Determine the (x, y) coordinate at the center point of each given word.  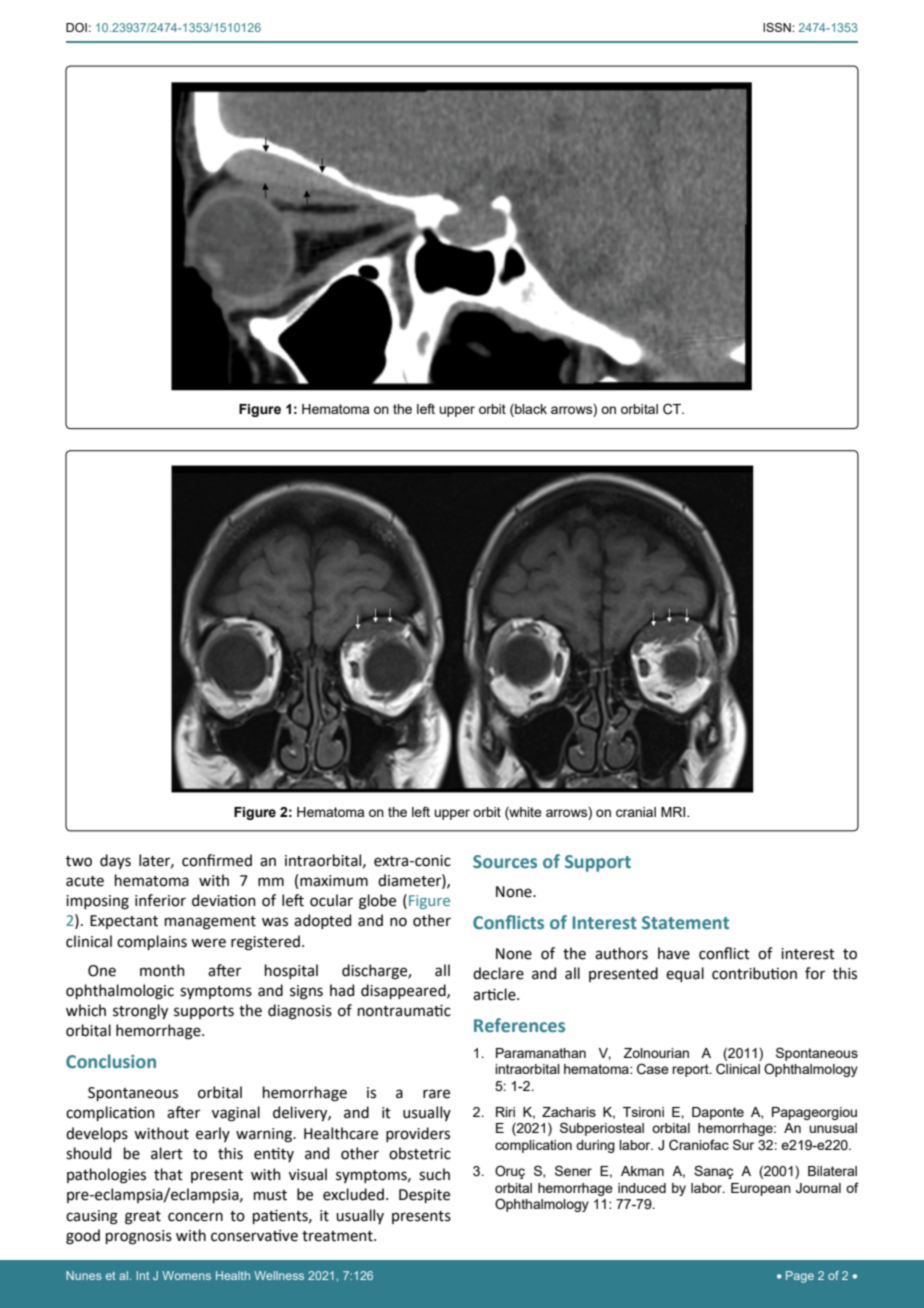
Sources (505, 862)
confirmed (217, 860)
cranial (636, 812)
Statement (685, 923)
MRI (674, 812)
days (115, 861)
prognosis (139, 1237)
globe (377, 902)
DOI (76, 27)
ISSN (778, 27)
